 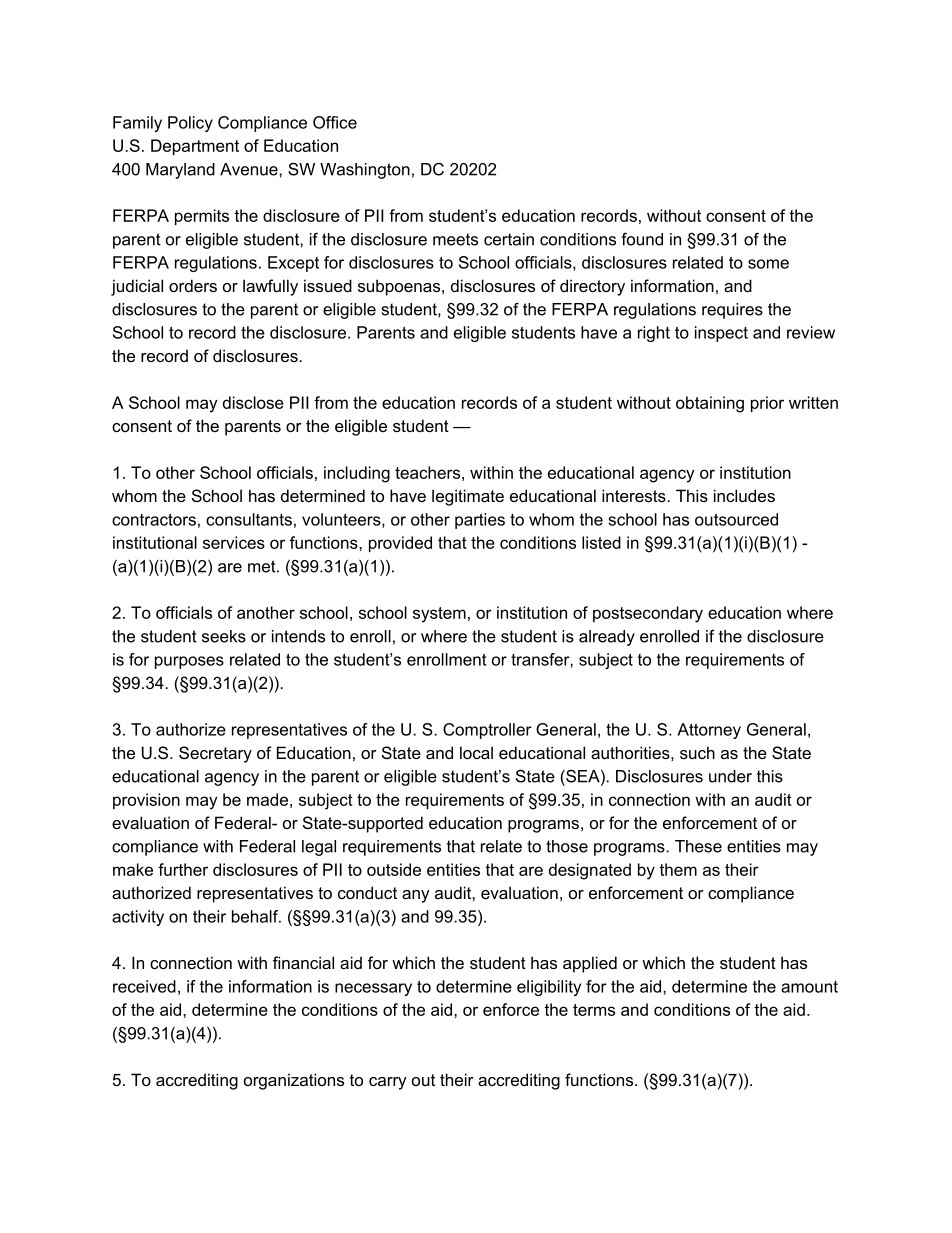 What do you see at coordinates (809, 987) in the image?
I see `amount` at bounding box center [809, 987].
